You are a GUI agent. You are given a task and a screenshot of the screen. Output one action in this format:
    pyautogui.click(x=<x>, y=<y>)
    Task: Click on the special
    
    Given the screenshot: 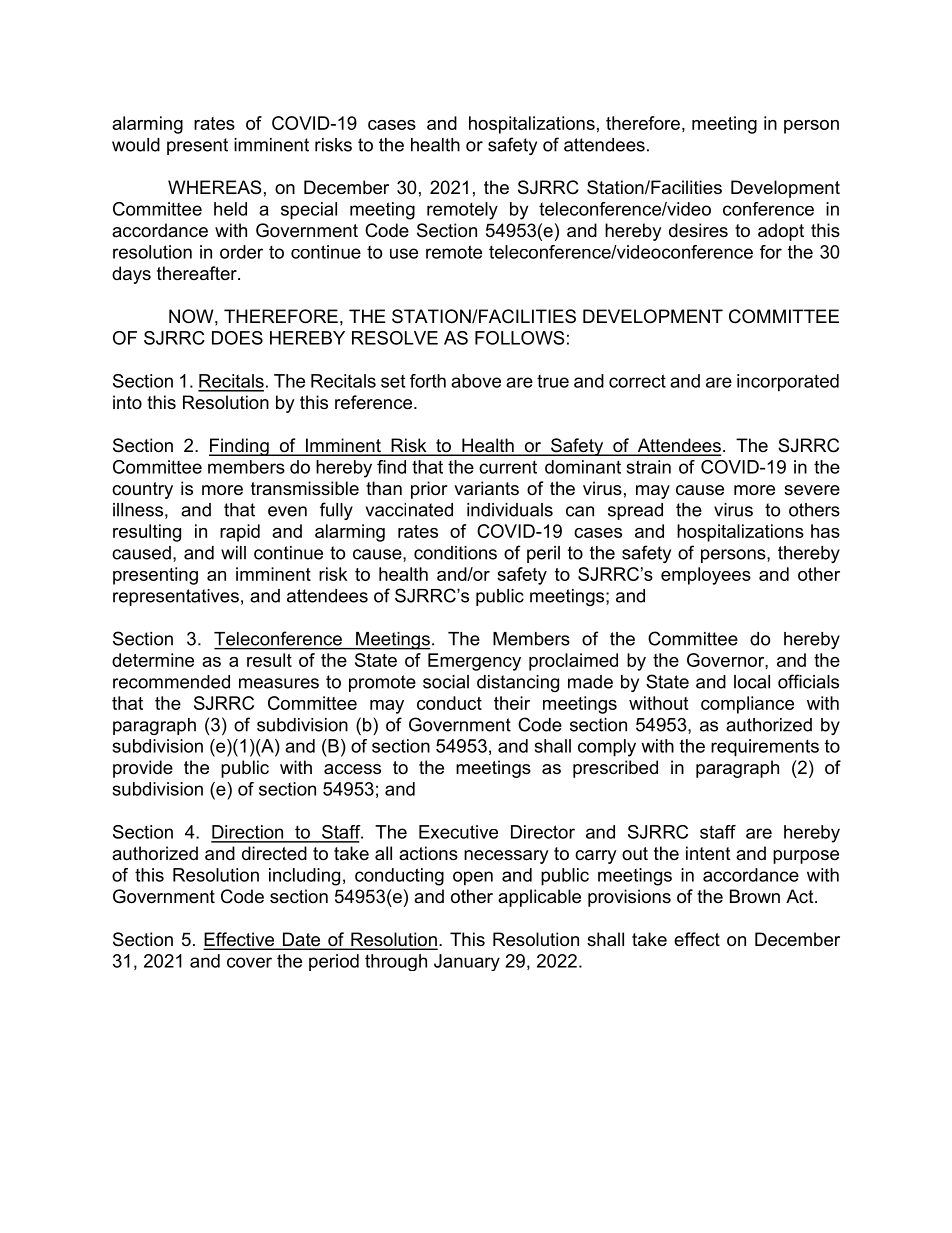 What is the action you would take?
    pyautogui.click(x=309, y=211)
